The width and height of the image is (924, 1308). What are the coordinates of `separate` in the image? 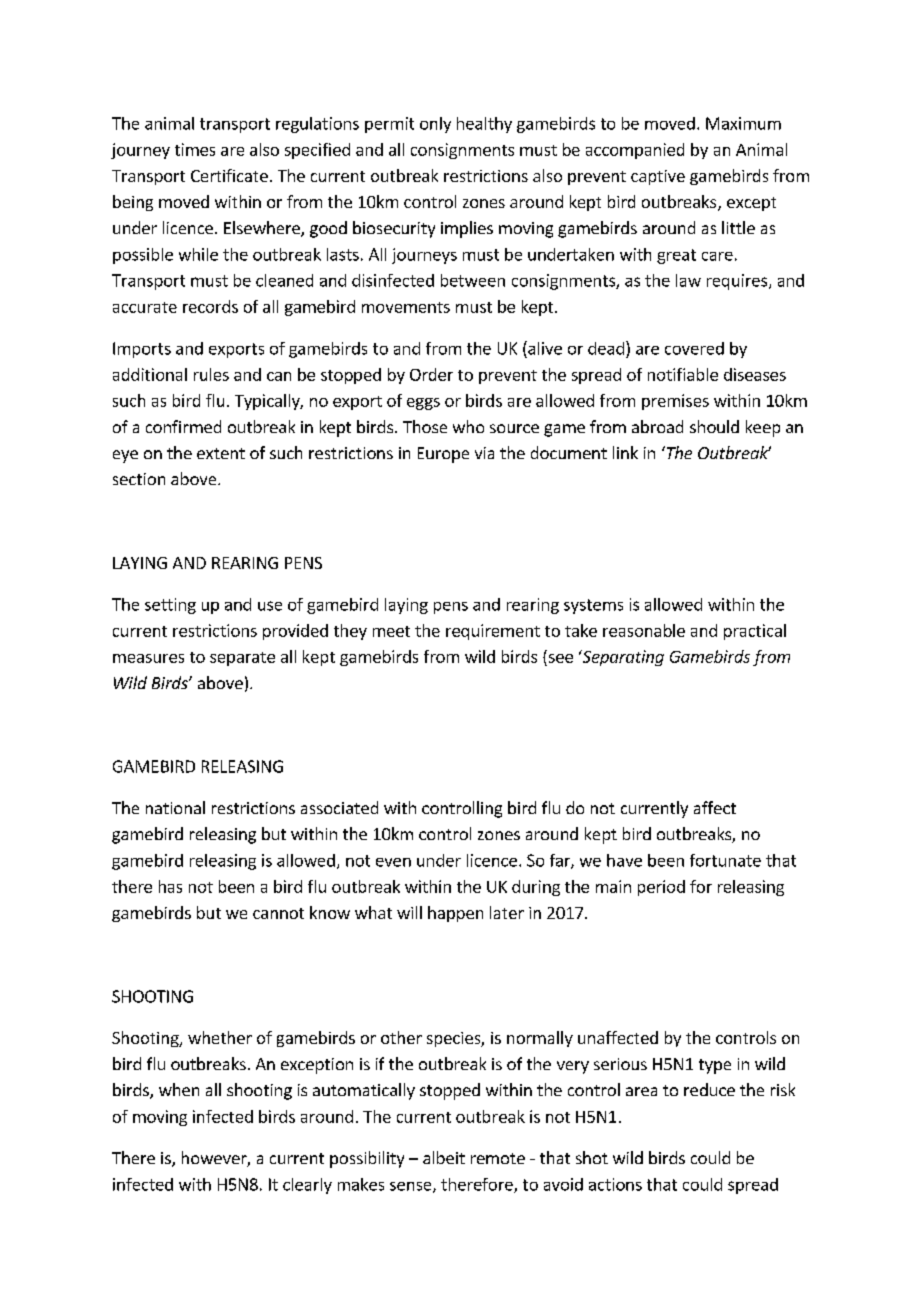 It's located at (242, 659).
